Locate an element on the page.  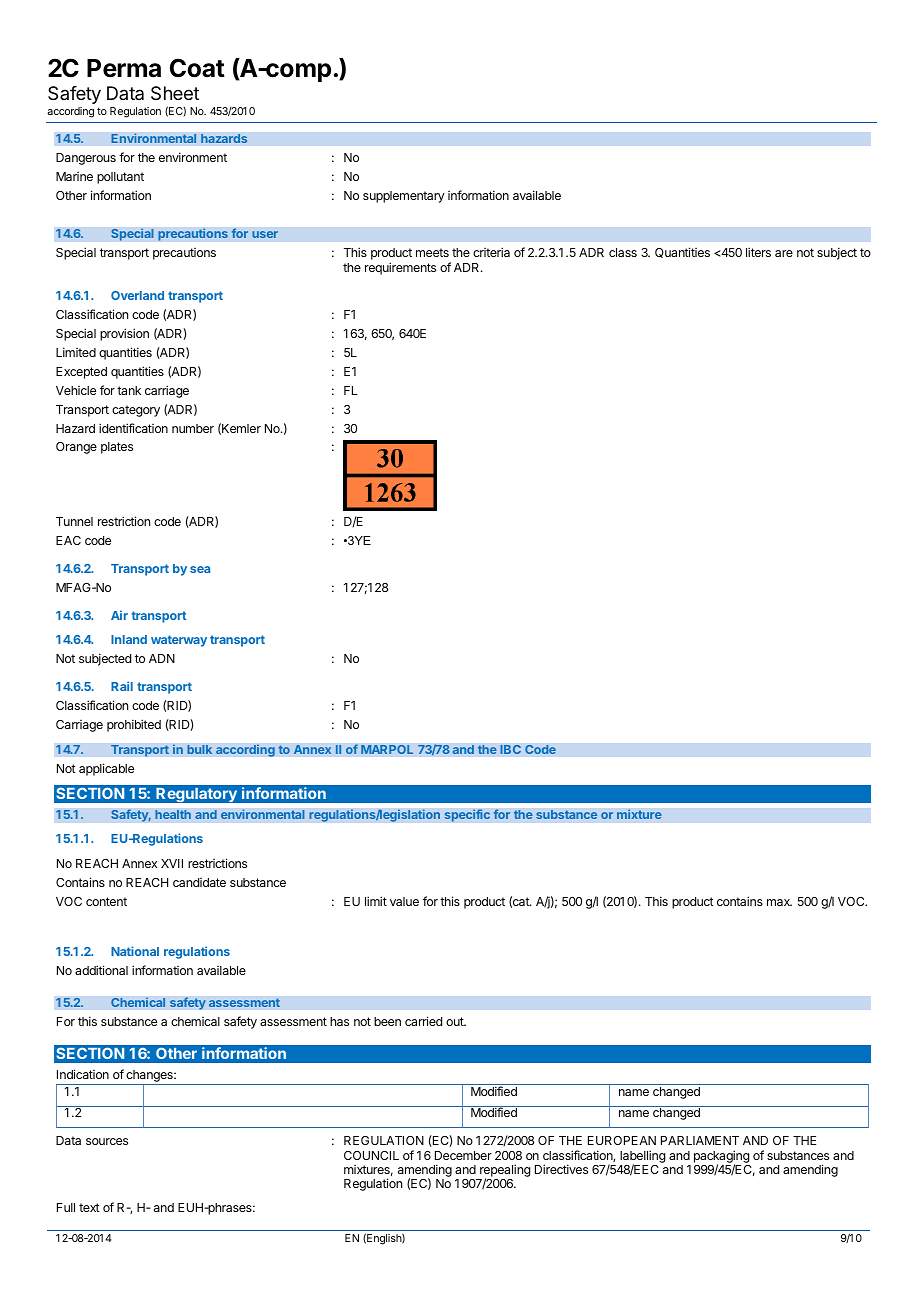
December is located at coordinates (463, 1155).
